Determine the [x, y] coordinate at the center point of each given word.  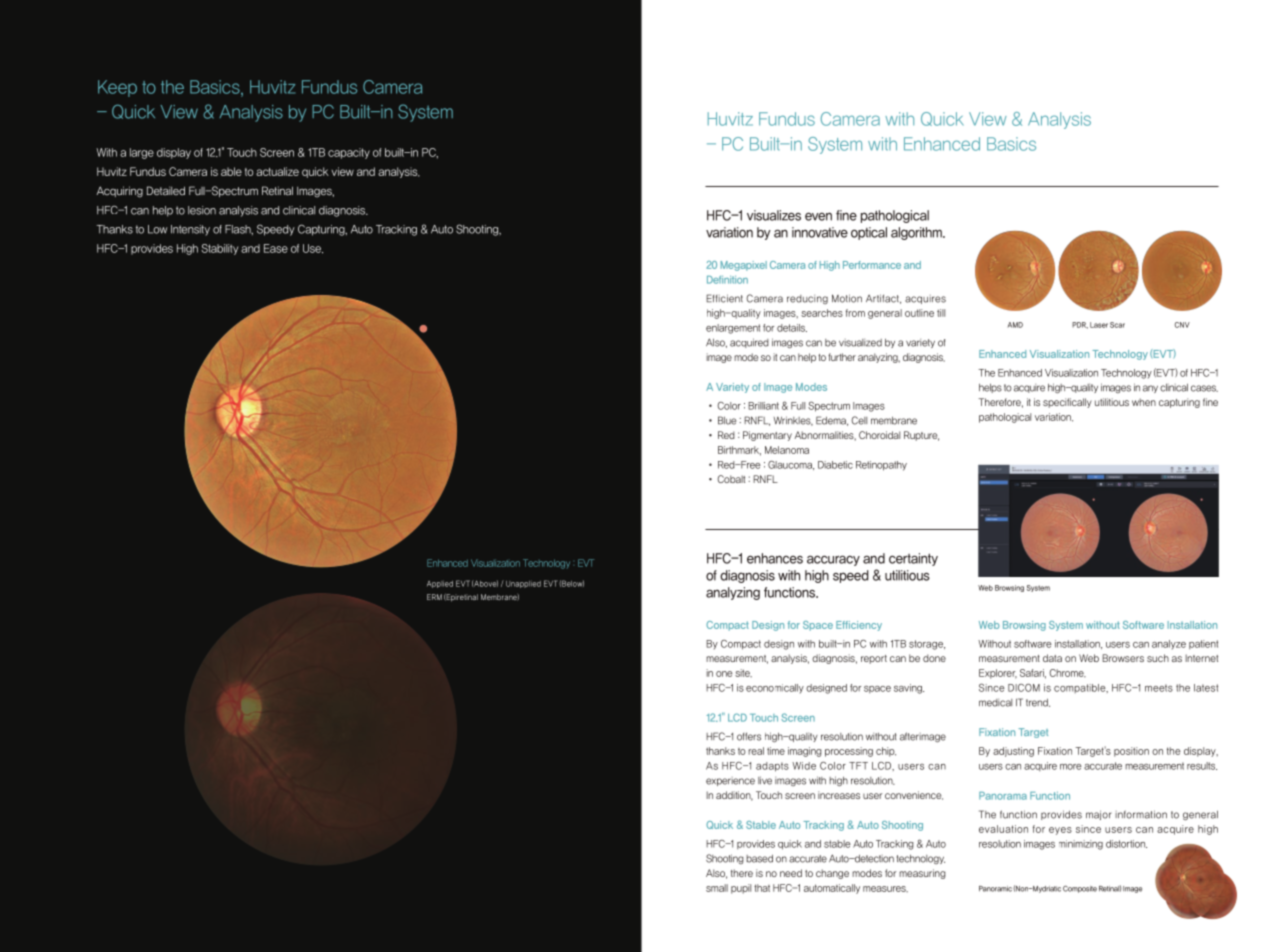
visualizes [774, 215]
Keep [117, 88]
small [717, 888]
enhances [775, 558]
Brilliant [763, 406]
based [759, 859]
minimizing [1081, 845]
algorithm [917, 233]
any [1150, 389]
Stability [219, 249]
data [1052, 658]
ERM [434, 597]
